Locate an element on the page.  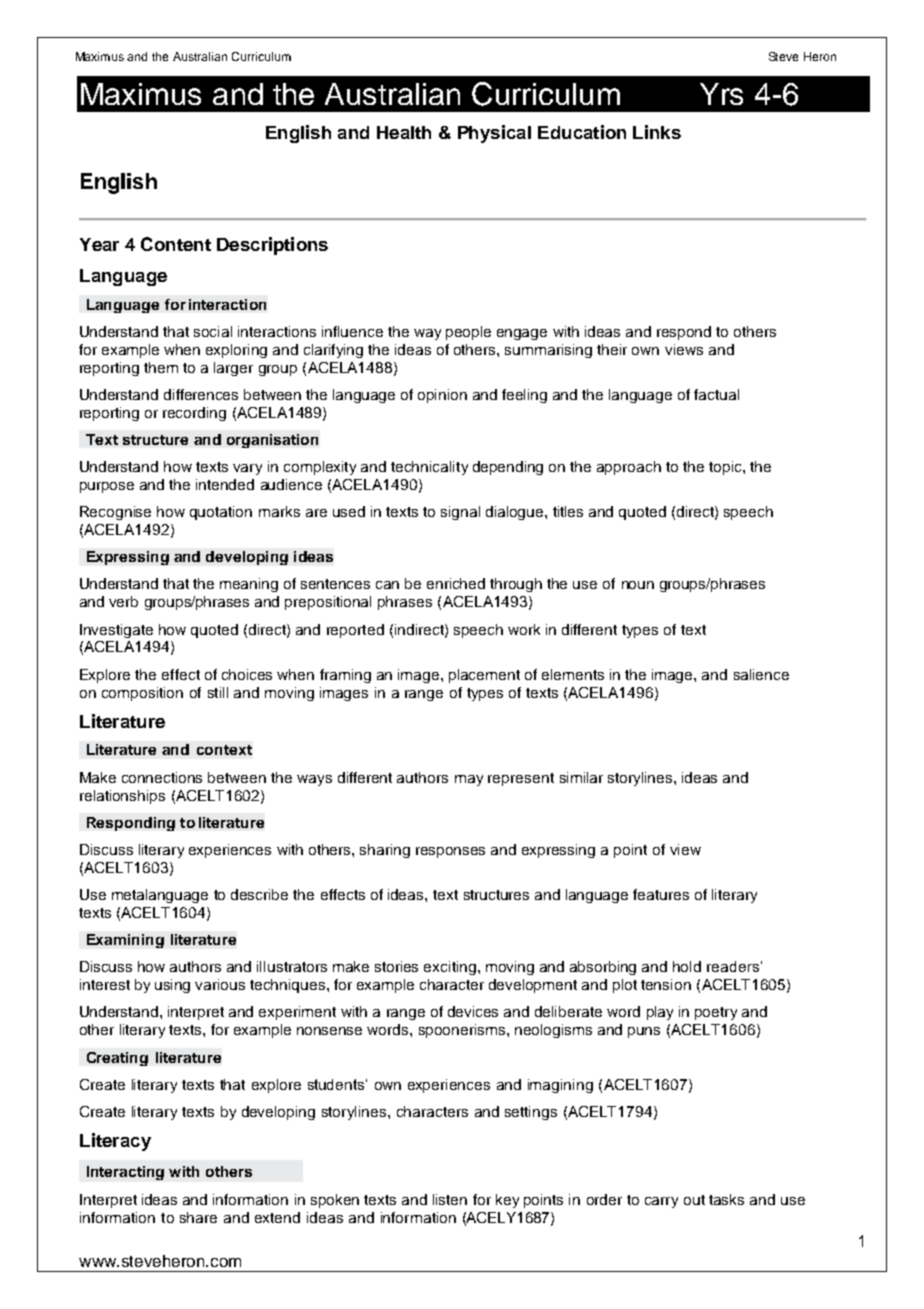
Links is located at coordinates (657, 132).
